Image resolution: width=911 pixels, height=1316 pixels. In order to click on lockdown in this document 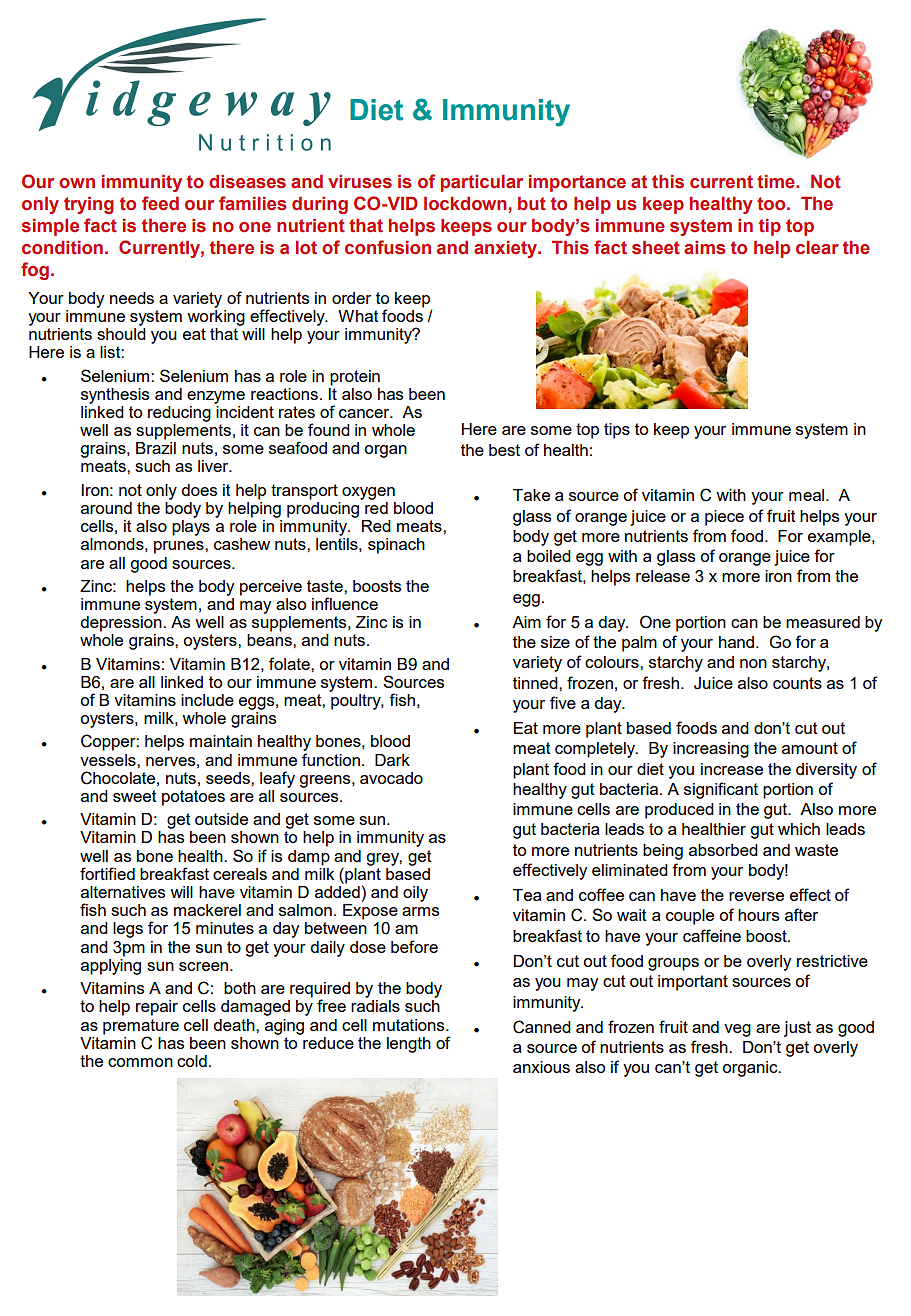, I will do `click(465, 204)`.
